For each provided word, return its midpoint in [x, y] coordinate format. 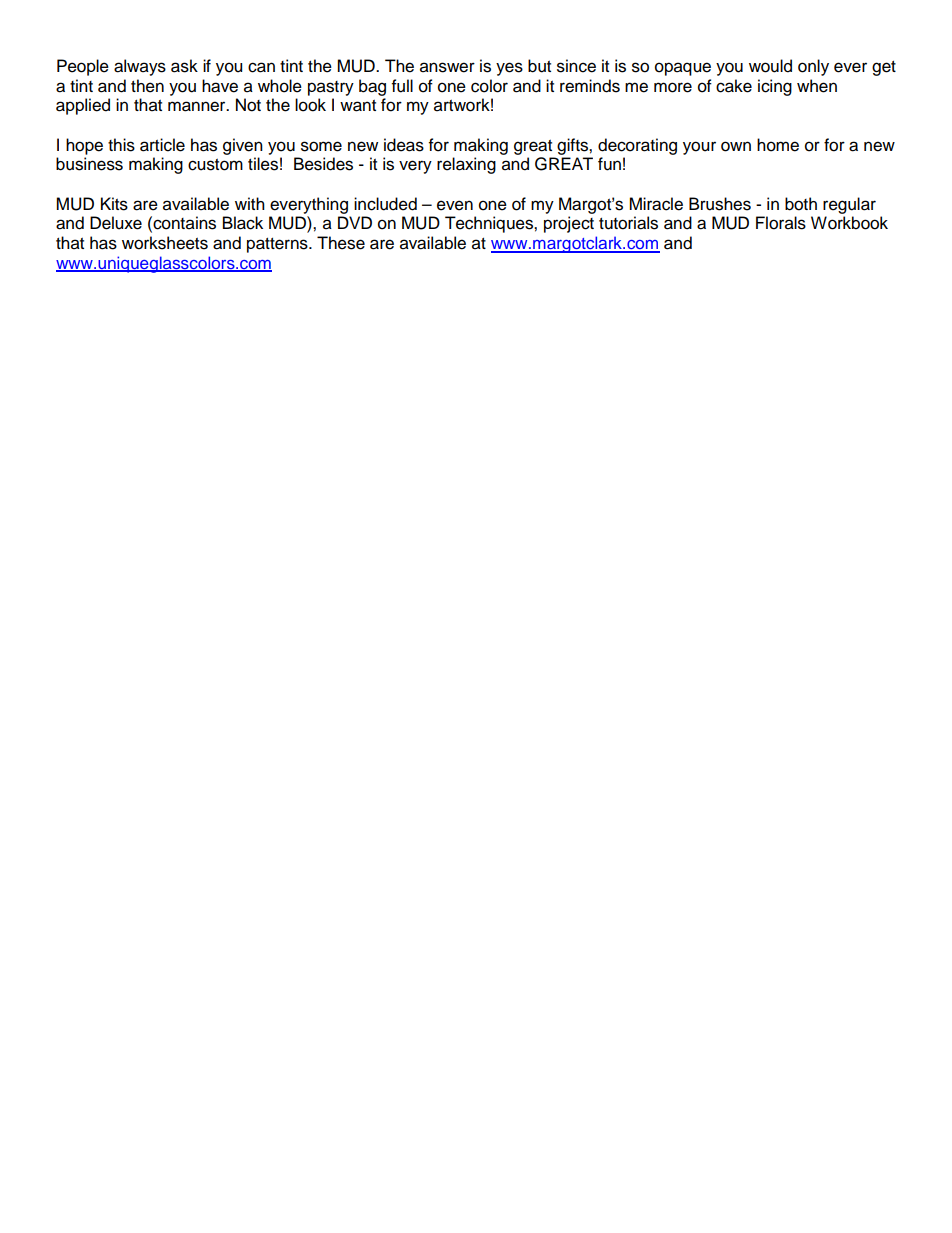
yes [509, 69]
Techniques [490, 224]
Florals [781, 223]
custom [215, 165]
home [778, 145]
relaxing [466, 165]
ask [184, 66]
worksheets [165, 243]
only [813, 67]
